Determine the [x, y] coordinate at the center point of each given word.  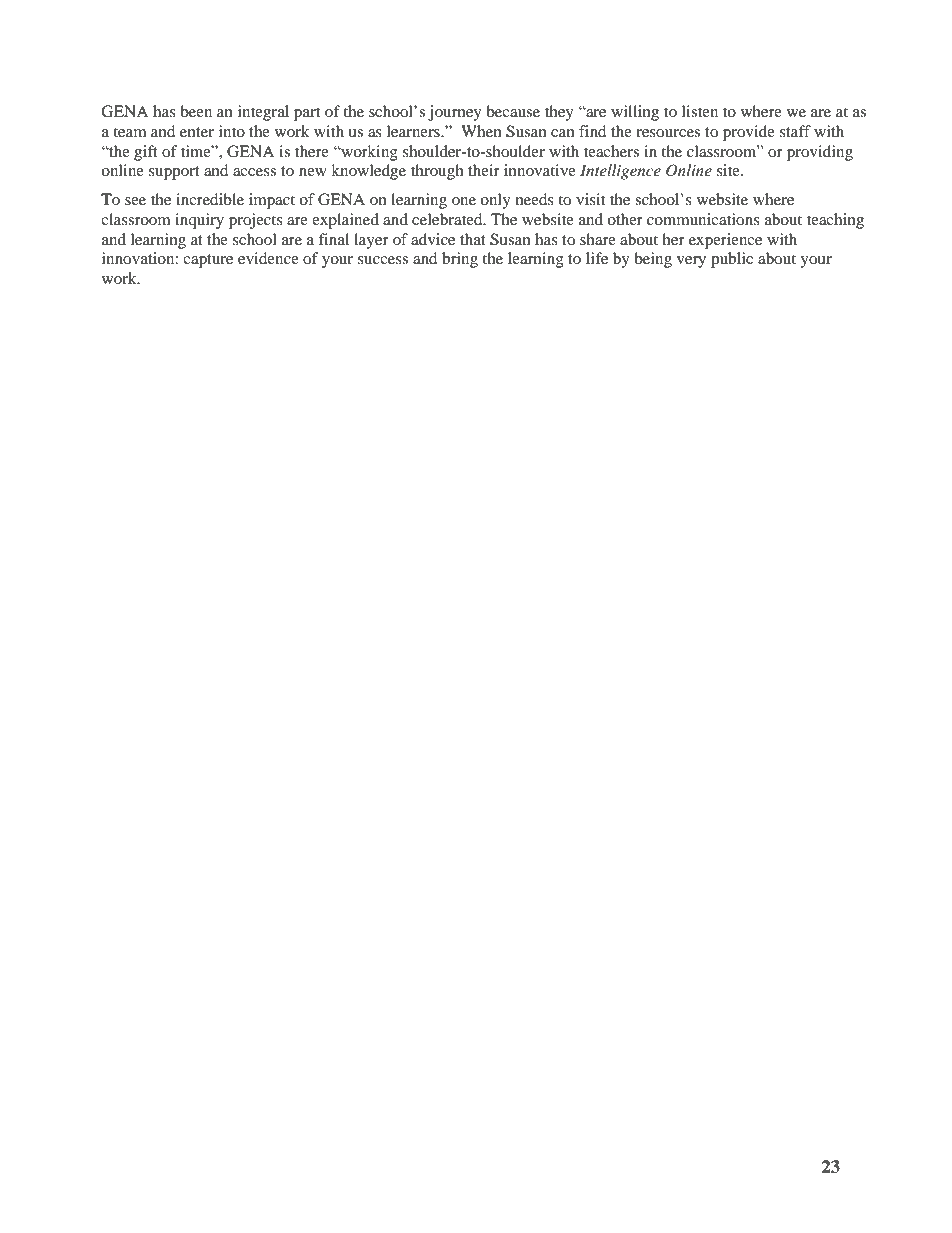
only [495, 201]
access [254, 172]
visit [590, 199]
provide [749, 133]
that [473, 239]
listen [700, 111]
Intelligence [620, 172]
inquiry [199, 221]
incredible [210, 199]
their [484, 170]
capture [208, 261]
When [481, 131]
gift [146, 153]
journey [455, 113]
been [196, 111]
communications [703, 219]
